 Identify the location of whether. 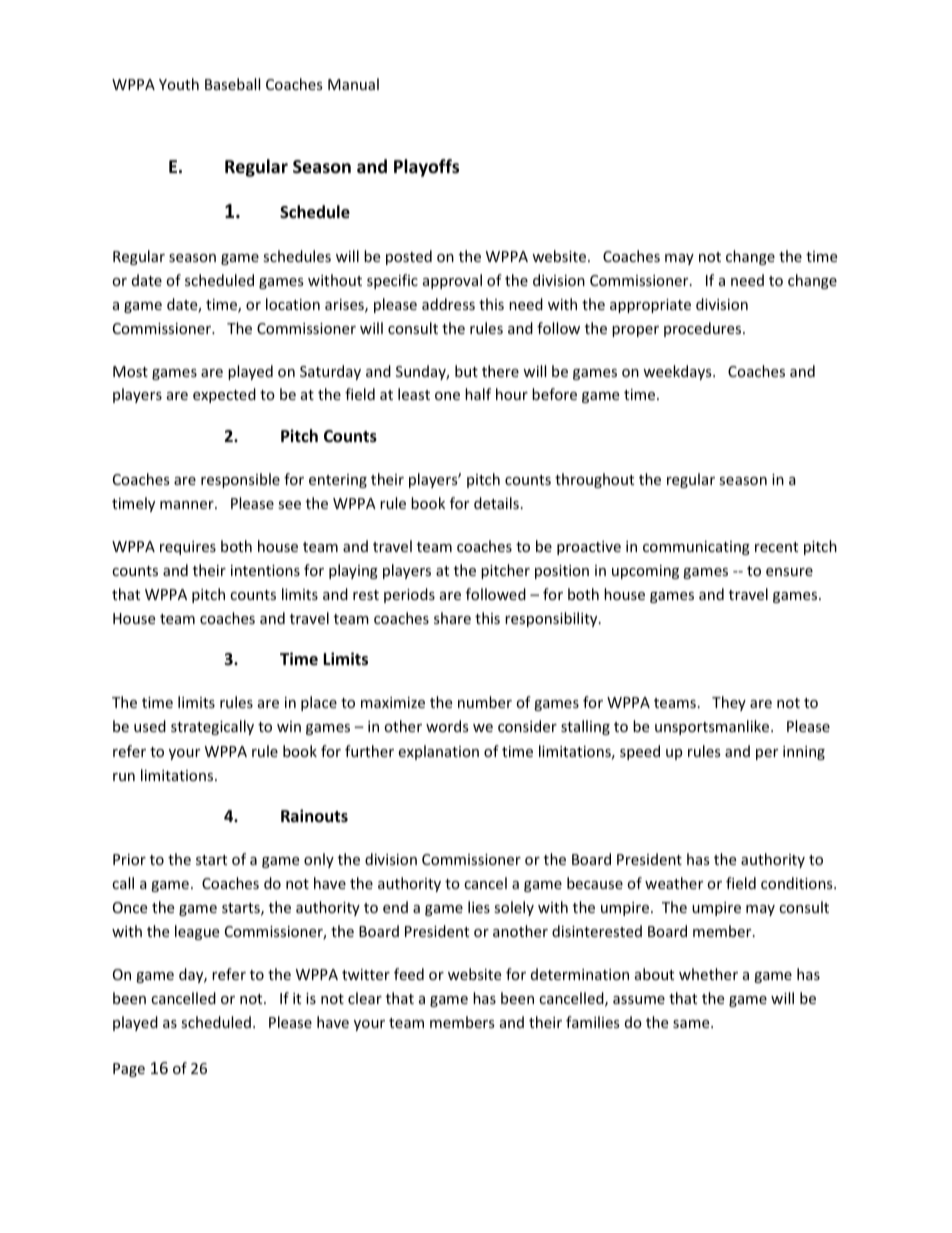
(708, 974).
